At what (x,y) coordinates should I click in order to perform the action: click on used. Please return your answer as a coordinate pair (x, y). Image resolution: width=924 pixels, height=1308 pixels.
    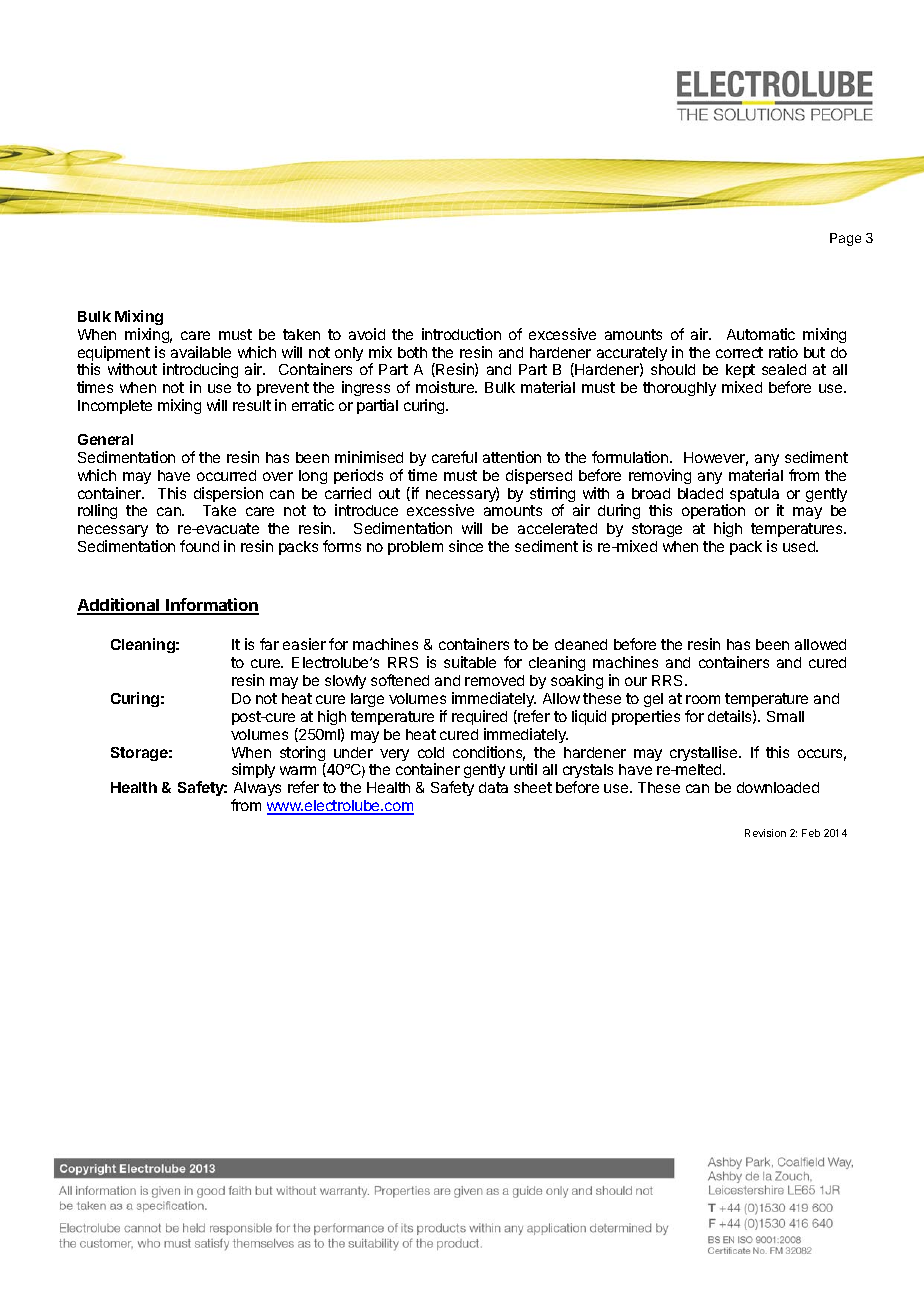
    Looking at the image, I should click on (800, 546).
